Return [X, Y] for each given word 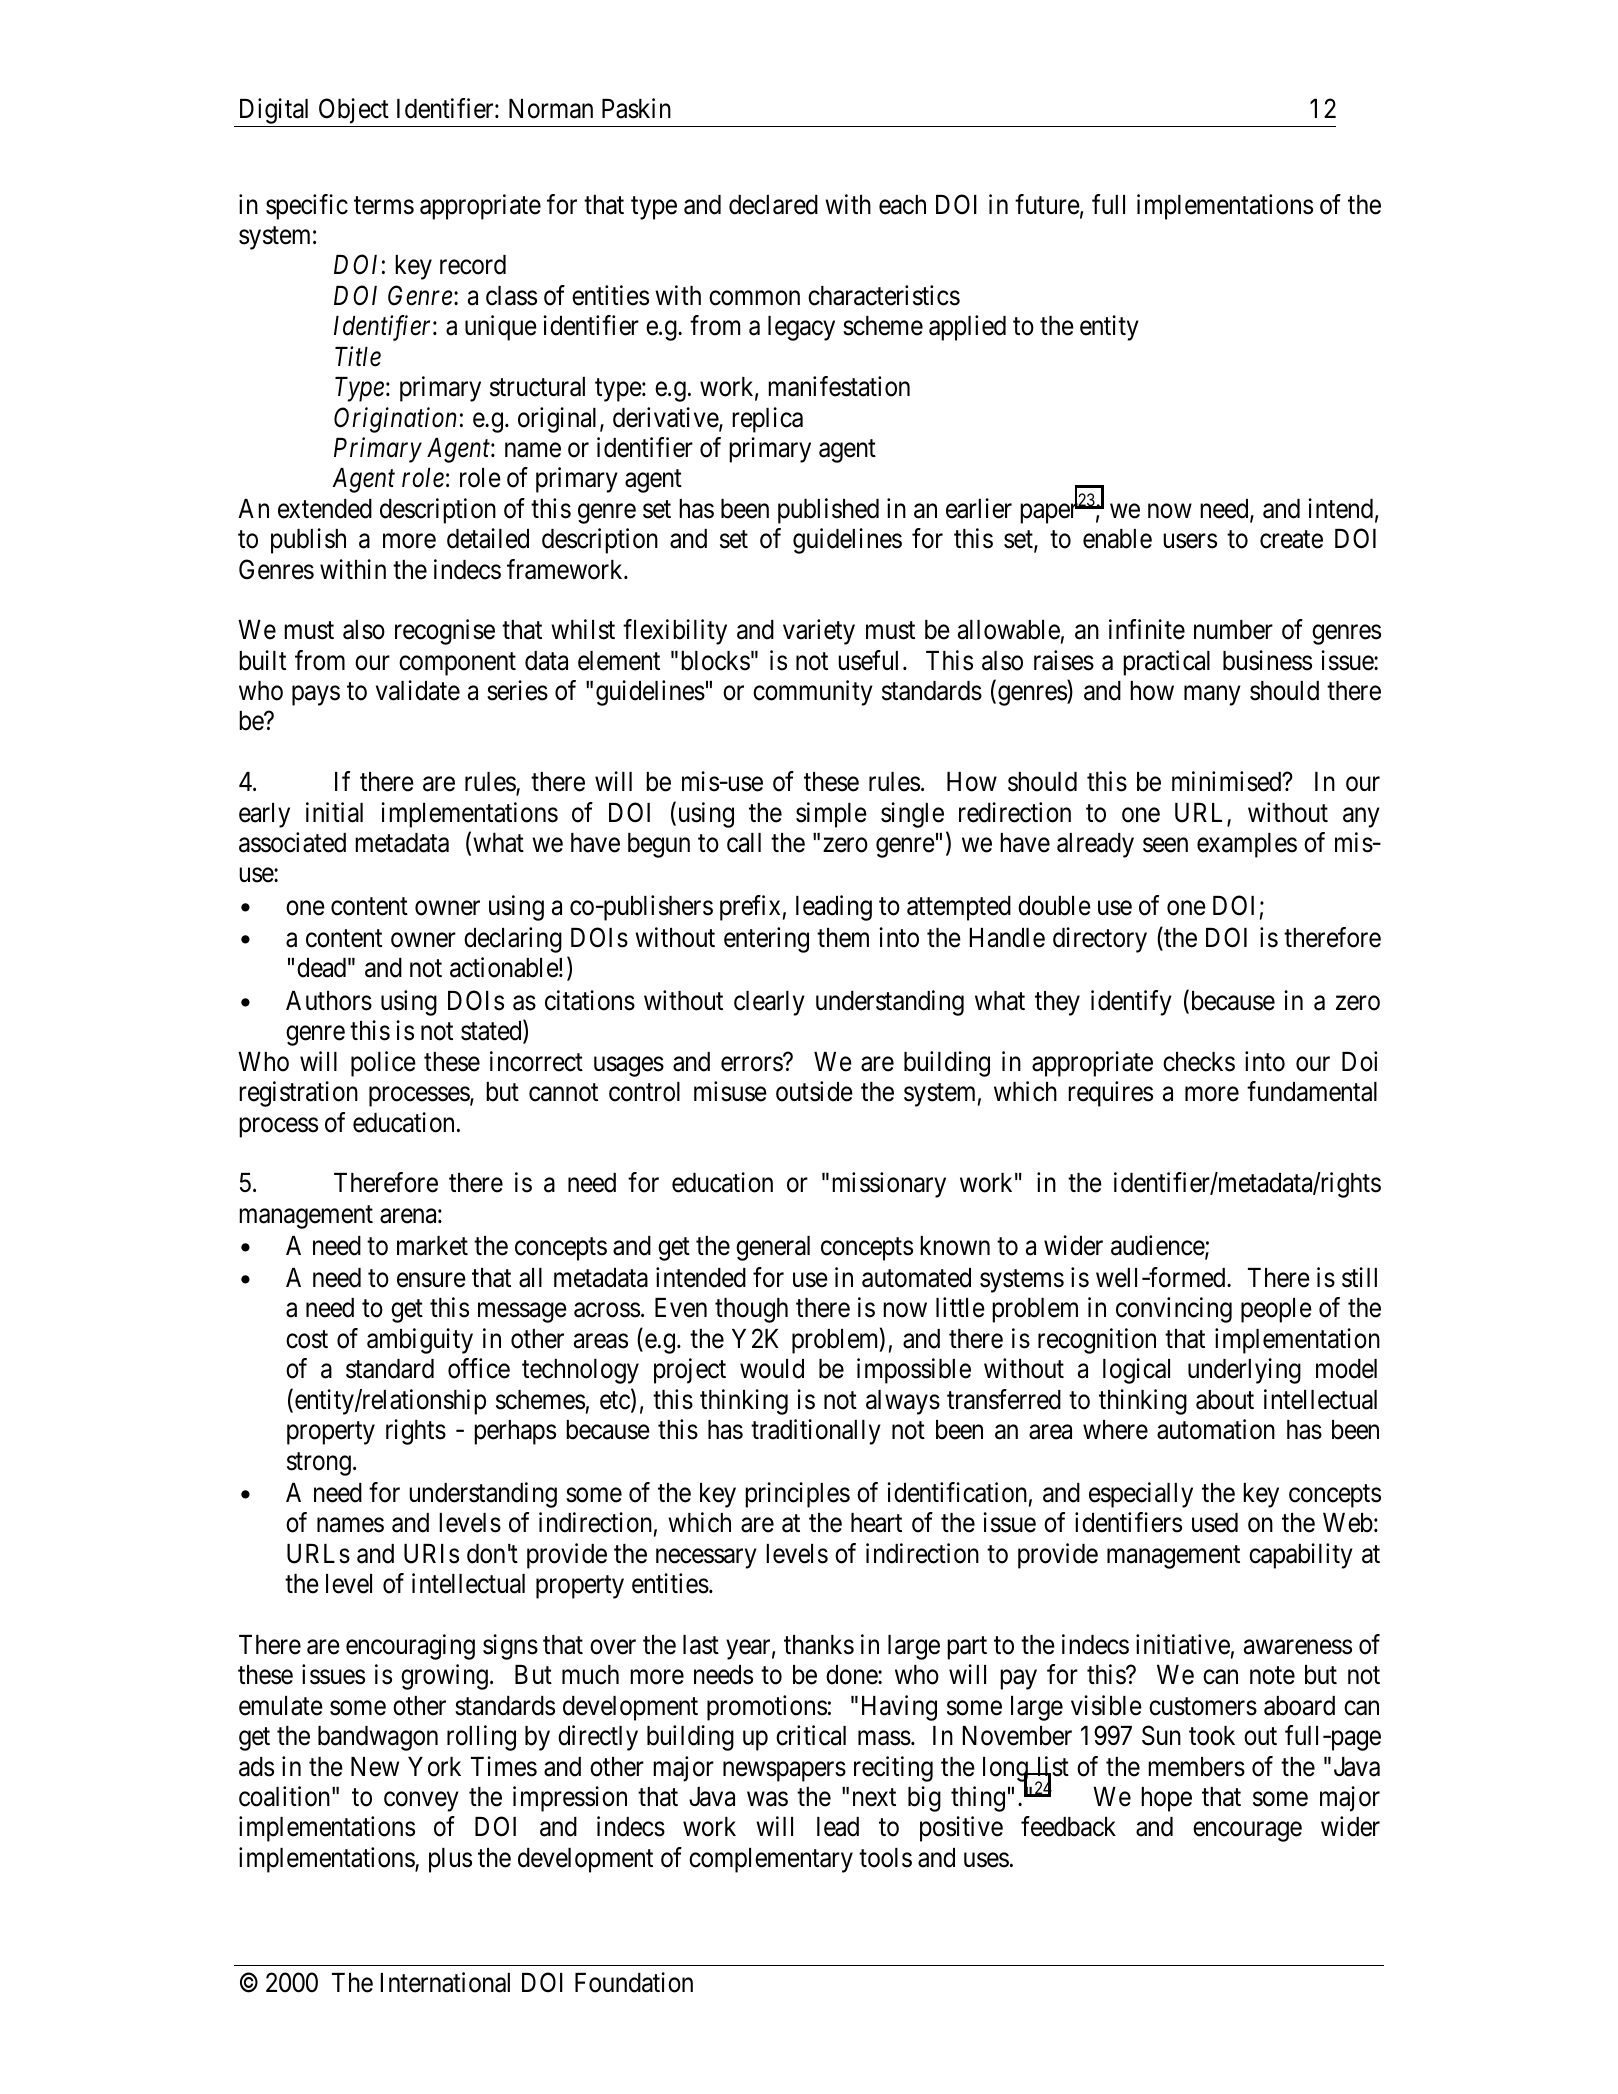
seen [1165, 845]
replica [767, 420]
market [432, 1246]
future [1047, 204]
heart [876, 1523]
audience [1158, 1246]
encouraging [410, 1647]
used [1215, 1523]
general [773, 1248]
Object [353, 113]
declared [773, 205]
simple [831, 815]
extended [325, 509]
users [1190, 541]
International [445, 1982]
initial [334, 812]
